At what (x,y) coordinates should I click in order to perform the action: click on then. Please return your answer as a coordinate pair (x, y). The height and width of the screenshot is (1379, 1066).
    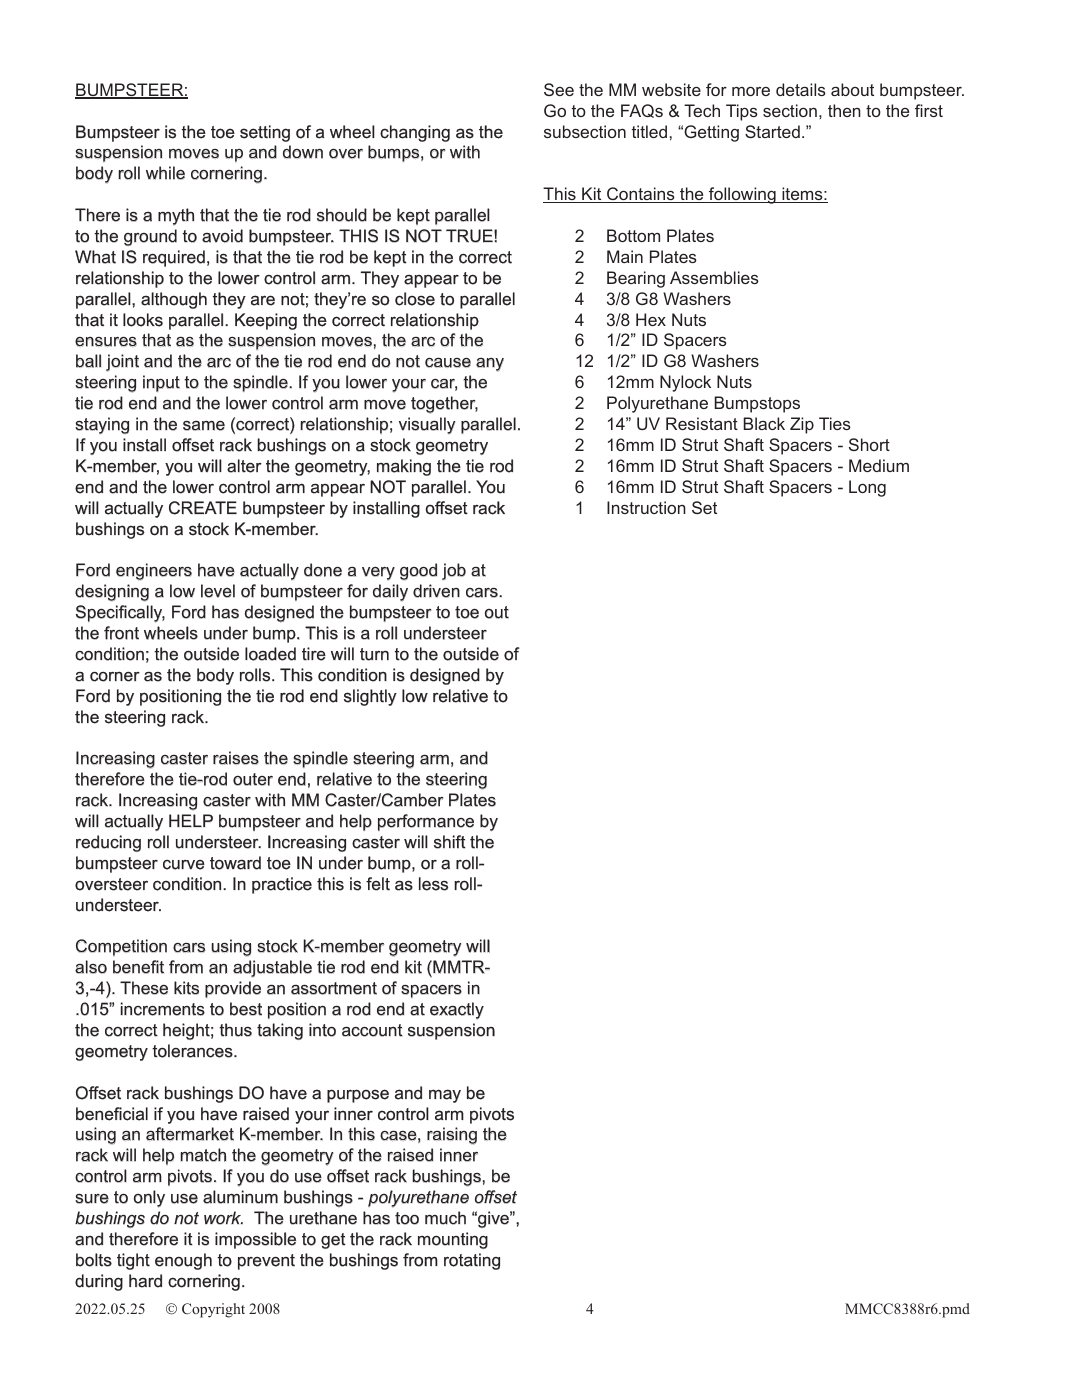
    Looking at the image, I should click on (844, 110).
